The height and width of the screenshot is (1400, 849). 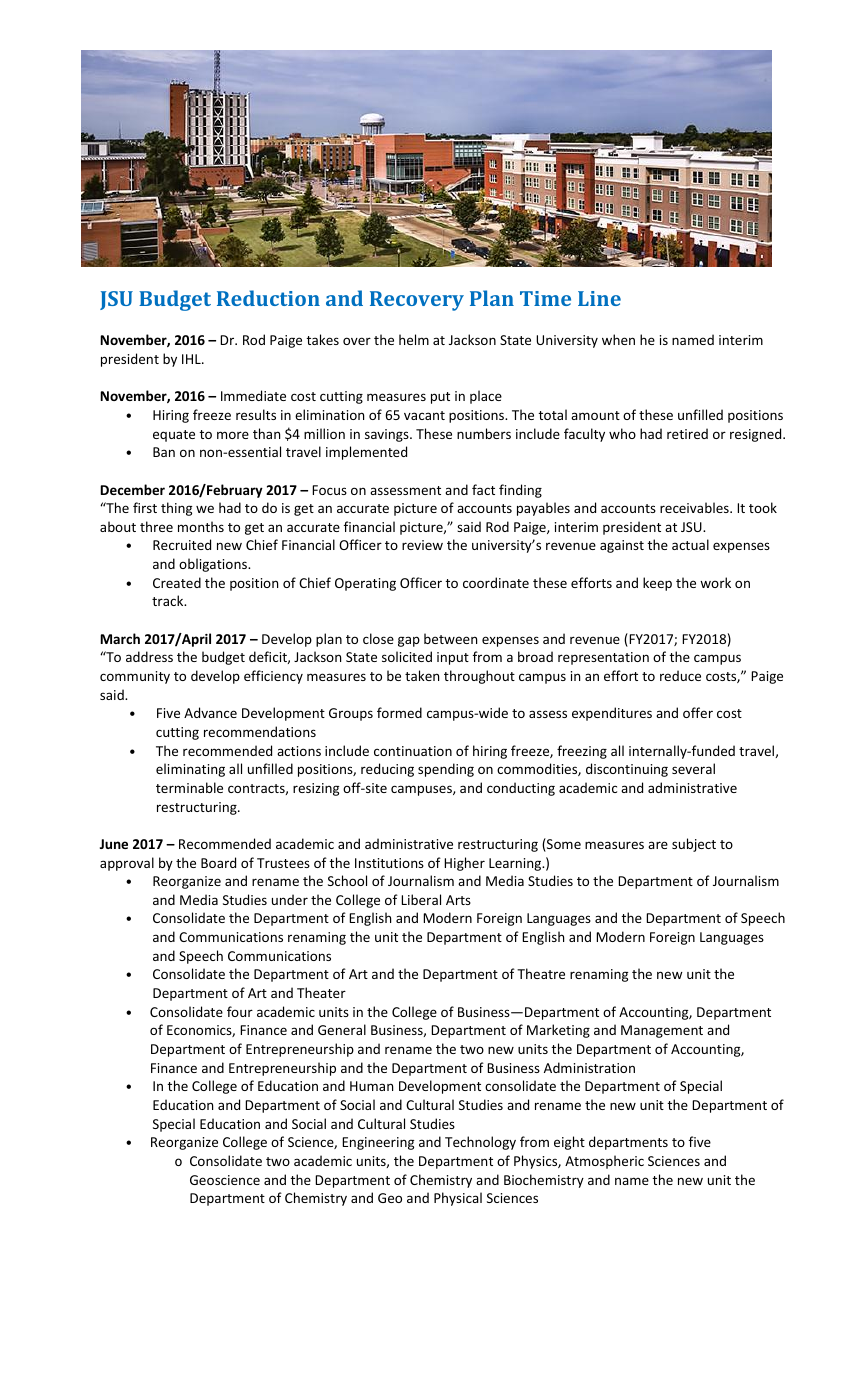 What do you see at coordinates (458, 1199) in the screenshot?
I see `Physical` at bounding box center [458, 1199].
